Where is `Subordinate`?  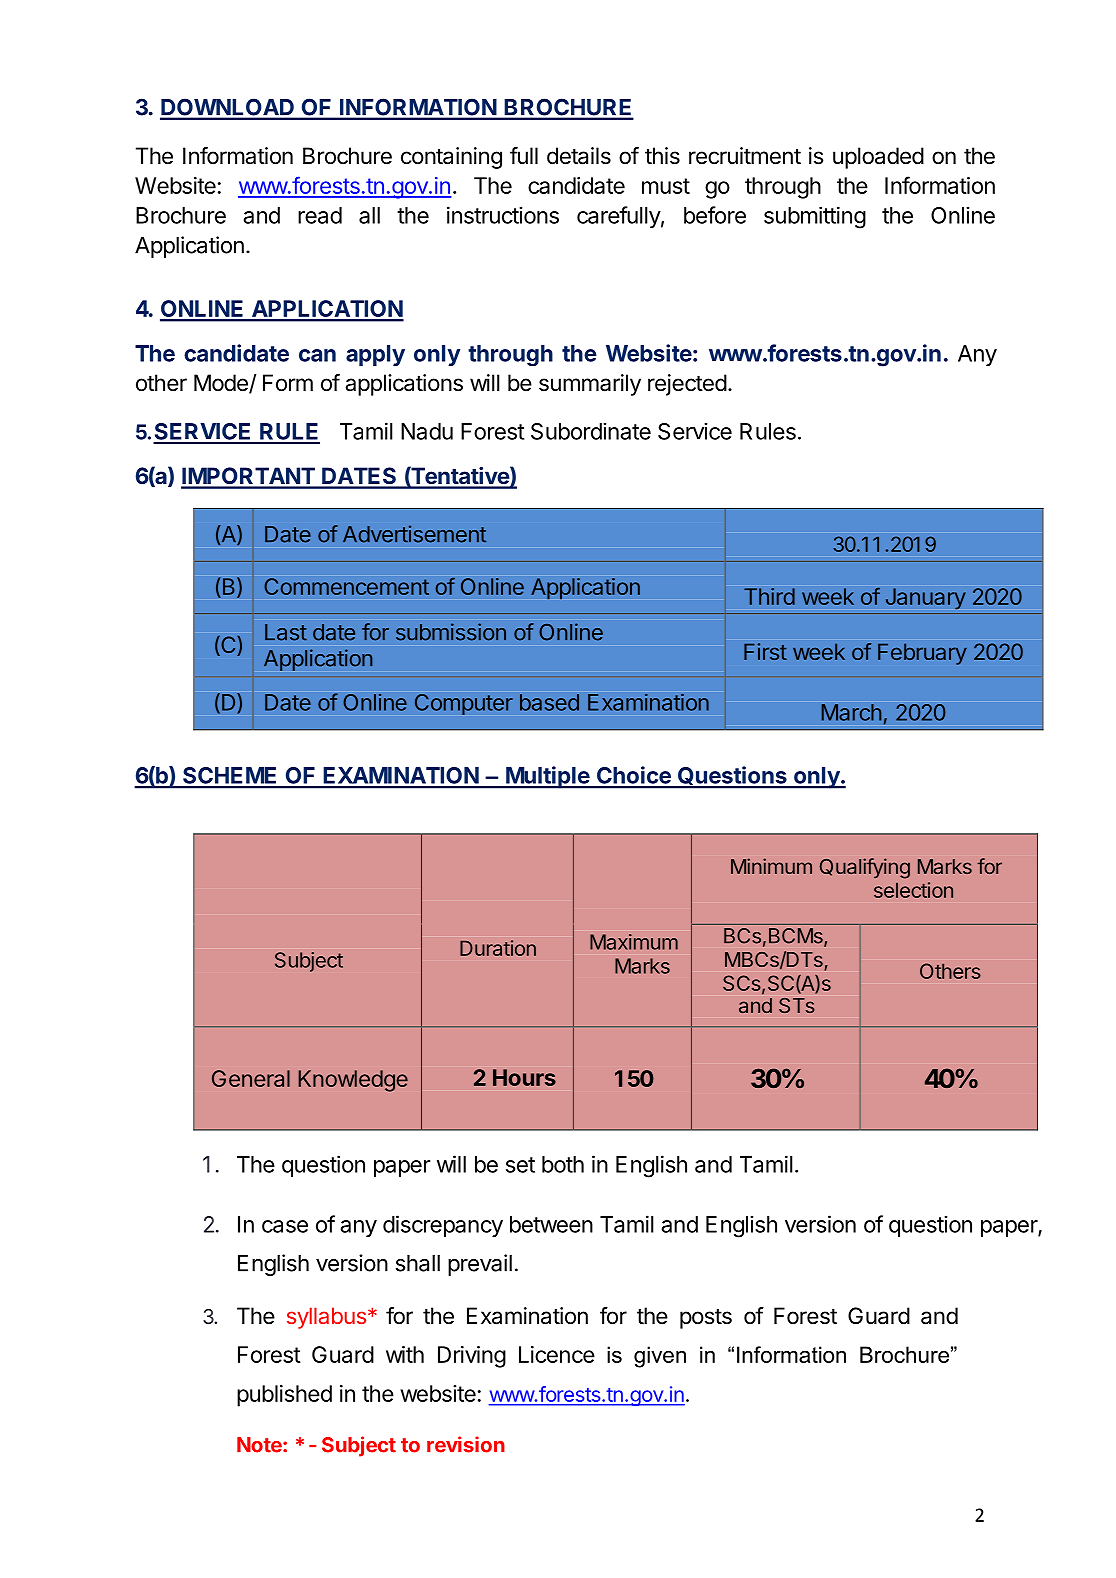 Subordinate is located at coordinates (591, 431).
